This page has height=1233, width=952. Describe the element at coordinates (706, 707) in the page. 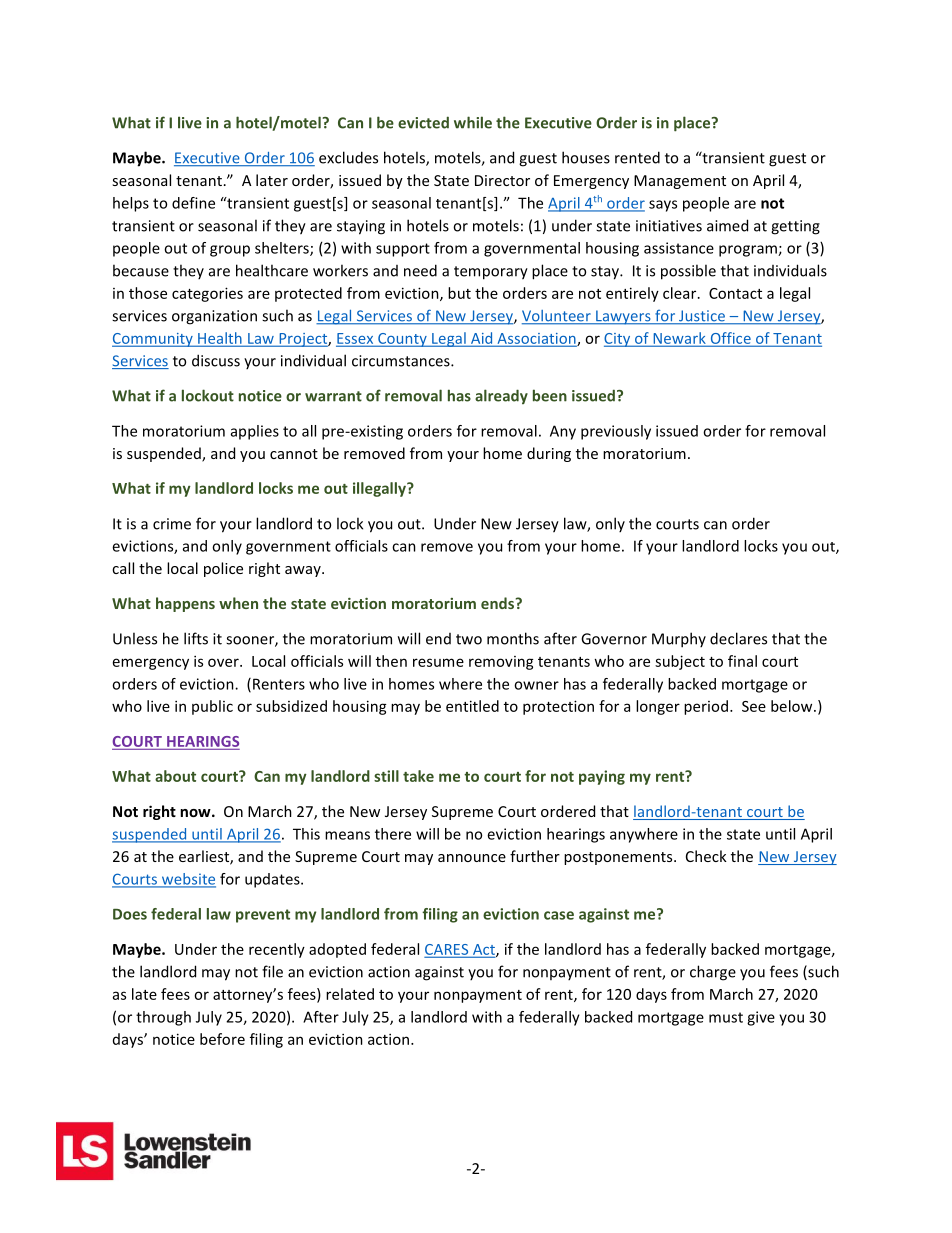

I see `period` at that location.
